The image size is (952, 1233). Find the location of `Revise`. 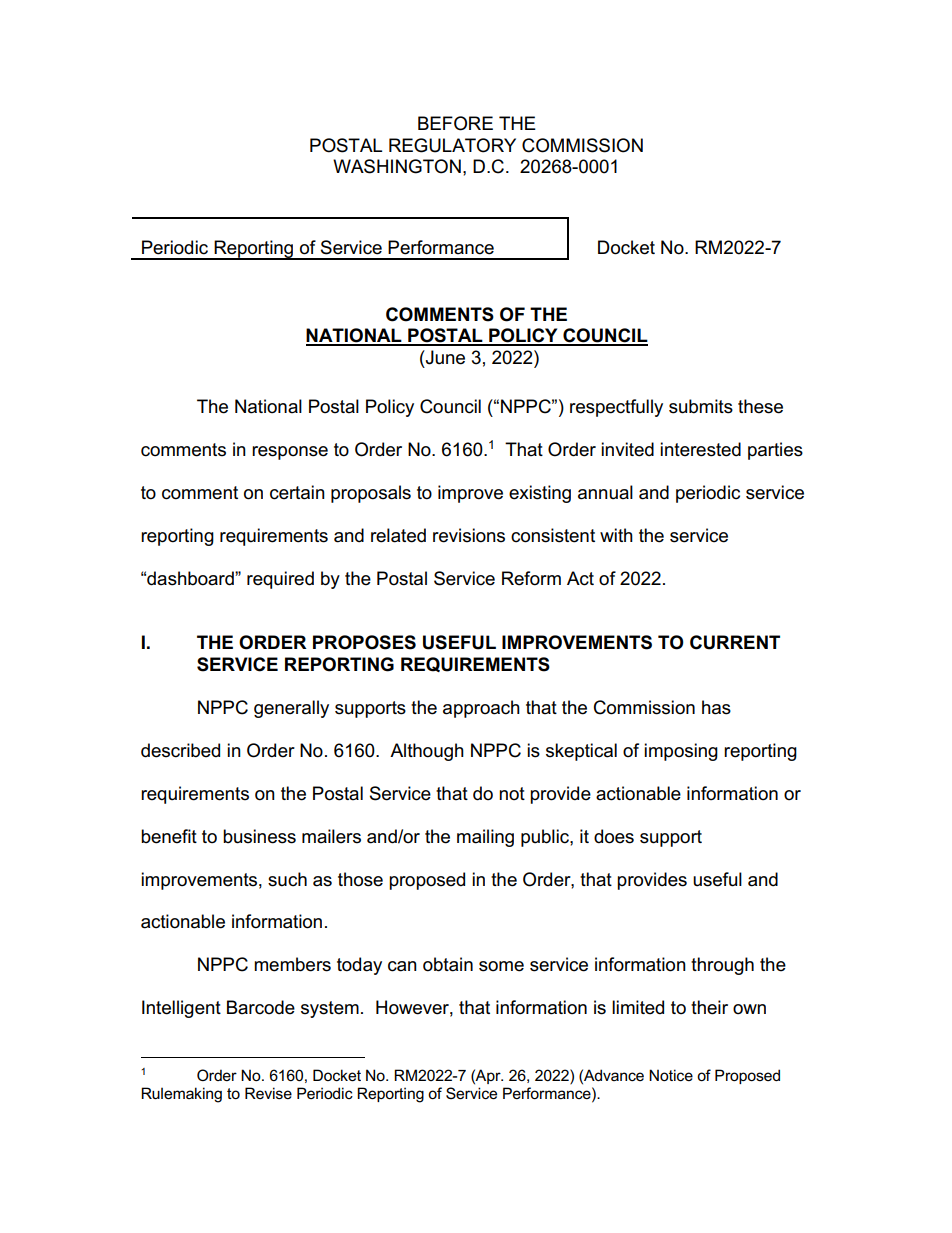

Revise is located at coordinates (268, 1093).
